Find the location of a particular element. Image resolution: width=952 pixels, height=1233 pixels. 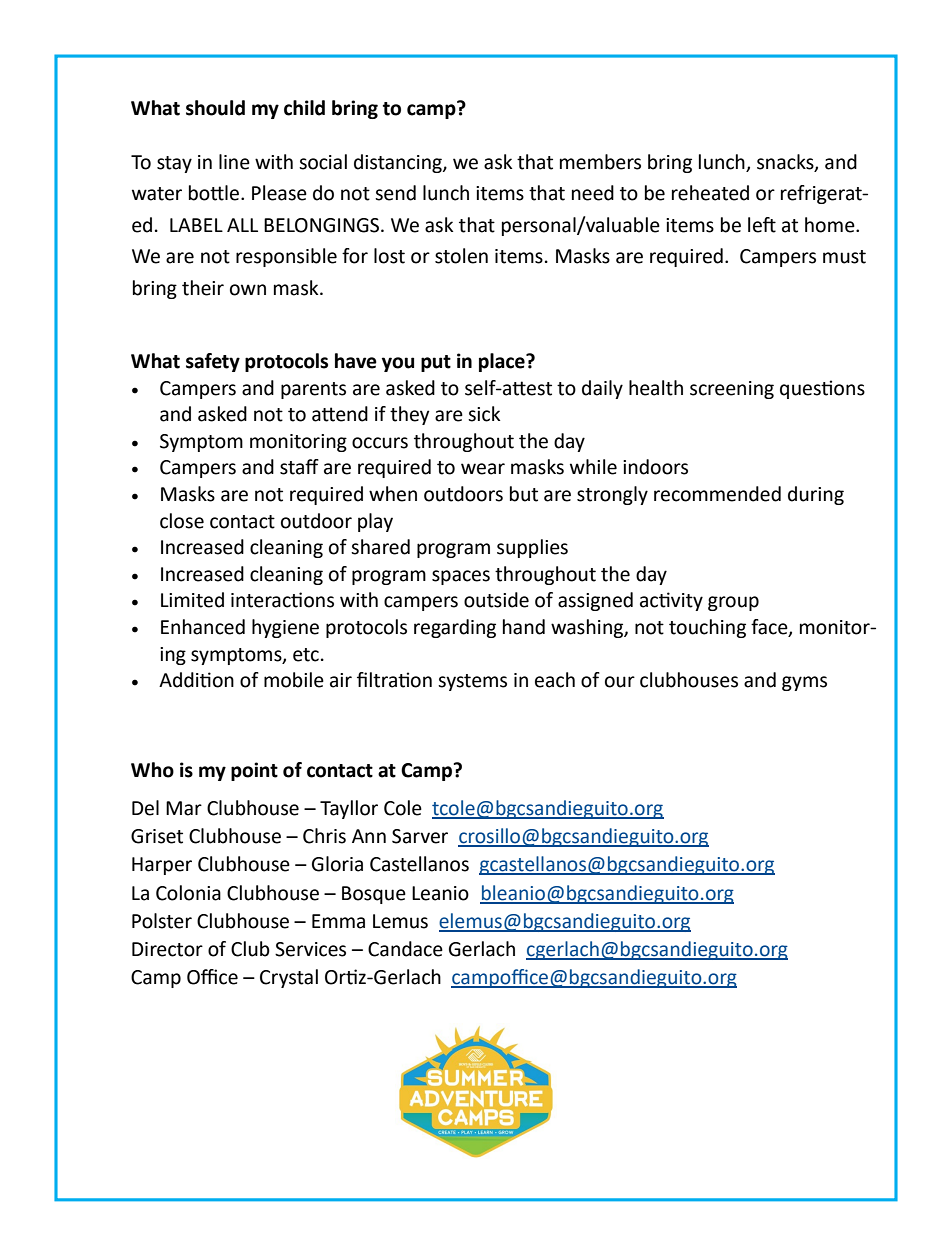

should is located at coordinates (215, 108).
